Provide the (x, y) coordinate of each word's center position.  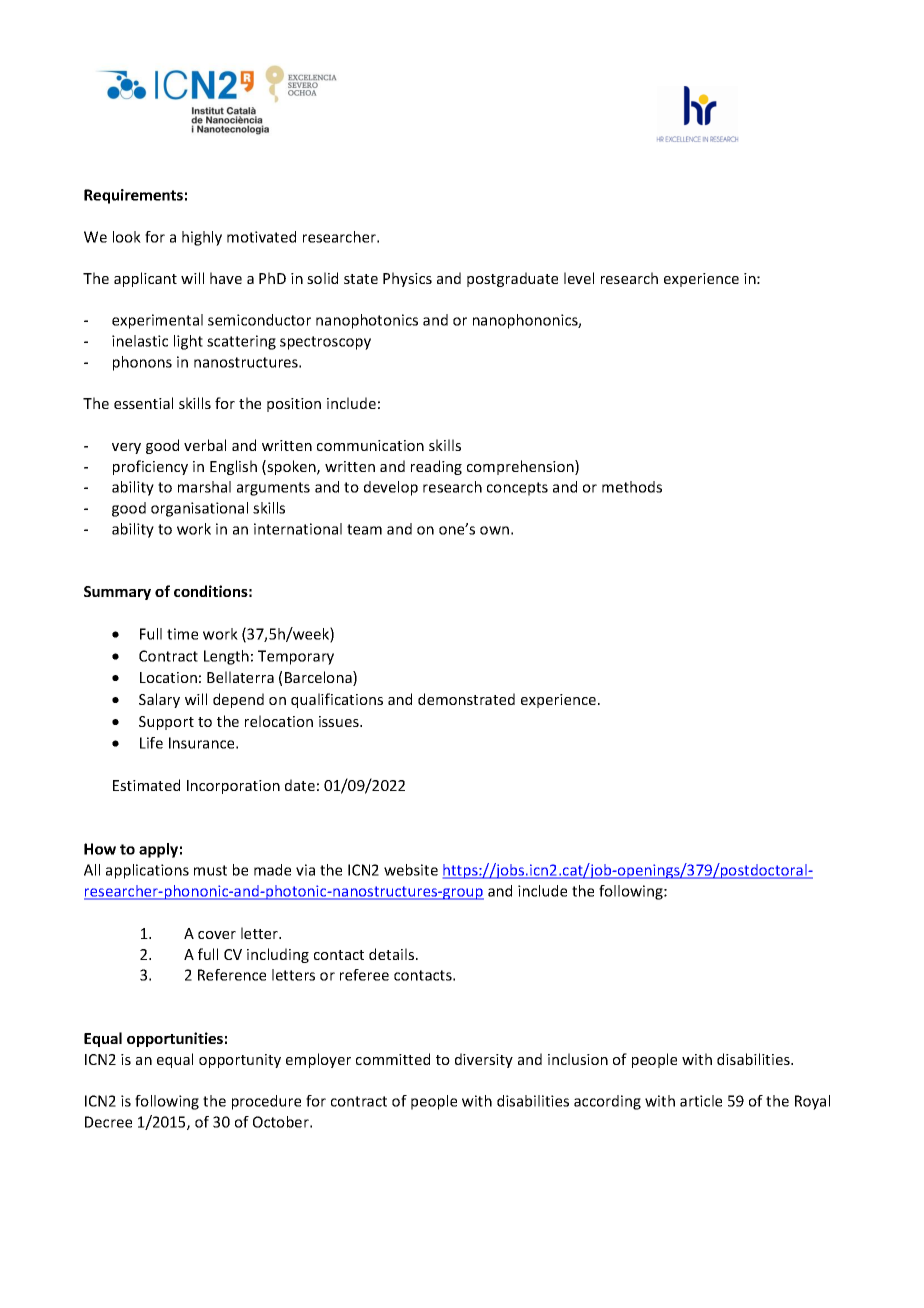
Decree (108, 1122)
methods (632, 487)
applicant (145, 279)
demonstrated (466, 699)
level (579, 278)
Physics (407, 279)
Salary (159, 700)
